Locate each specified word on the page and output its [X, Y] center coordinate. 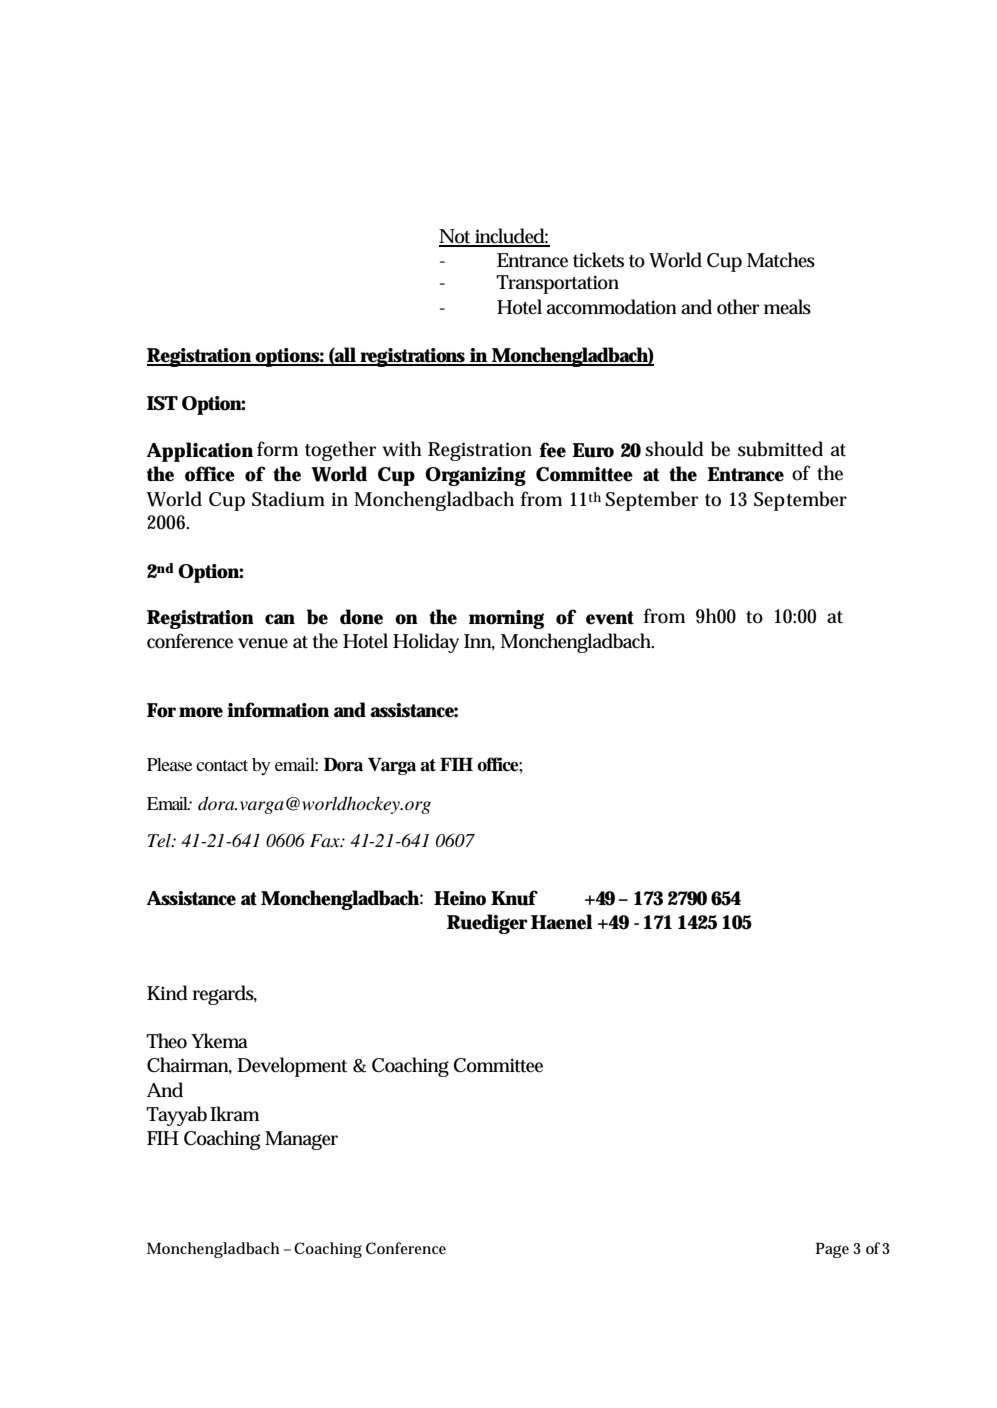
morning [506, 619]
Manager [301, 1140]
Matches [781, 260]
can [280, 619]
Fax [326, 840]
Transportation [557, 284]
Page [832, 1250]
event [610, 618]
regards [225, 995]
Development [292, 1067]
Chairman [189, 1065]
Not [456, 237]
